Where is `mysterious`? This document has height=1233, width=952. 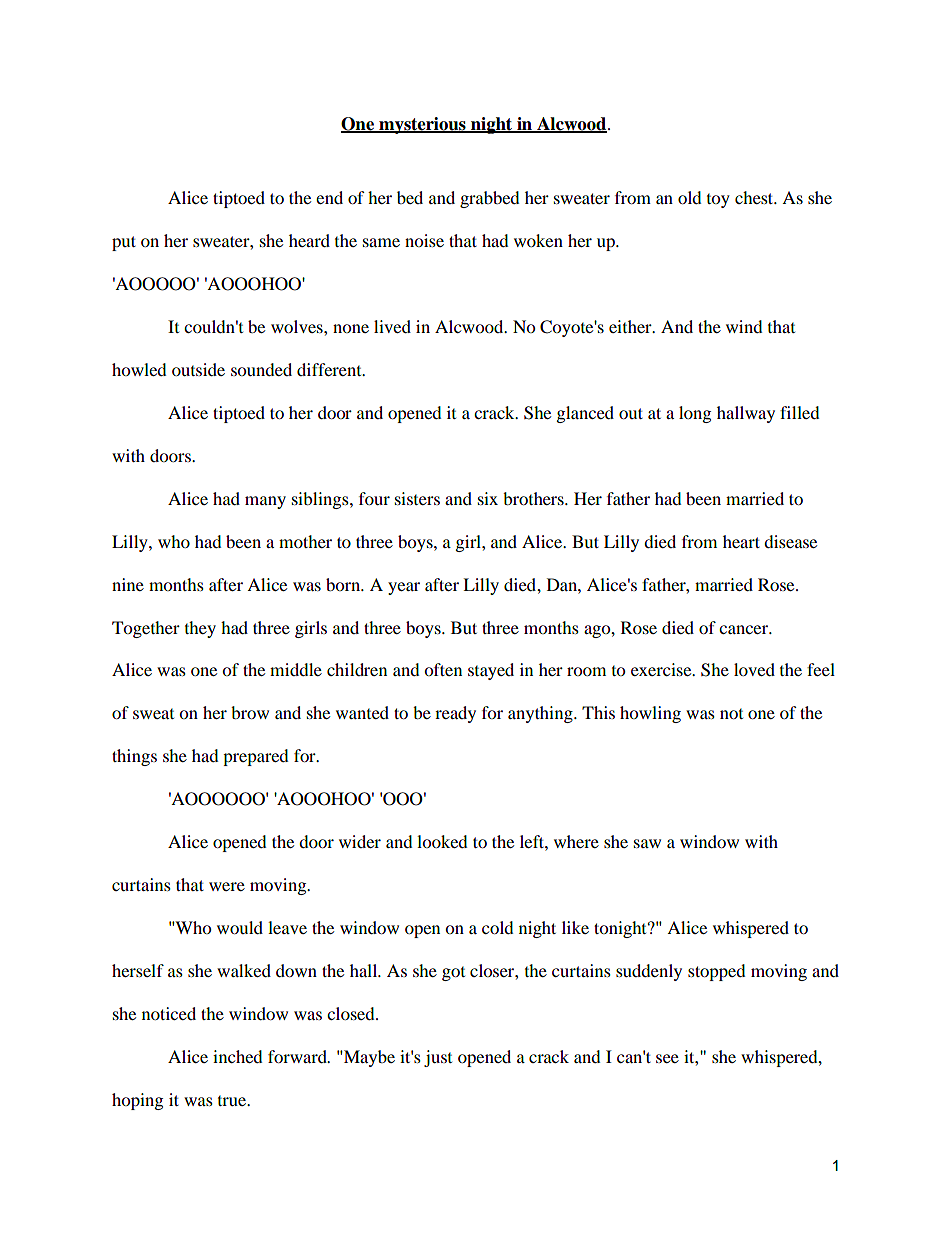
mysterious is located at coordinates (422, 125).
